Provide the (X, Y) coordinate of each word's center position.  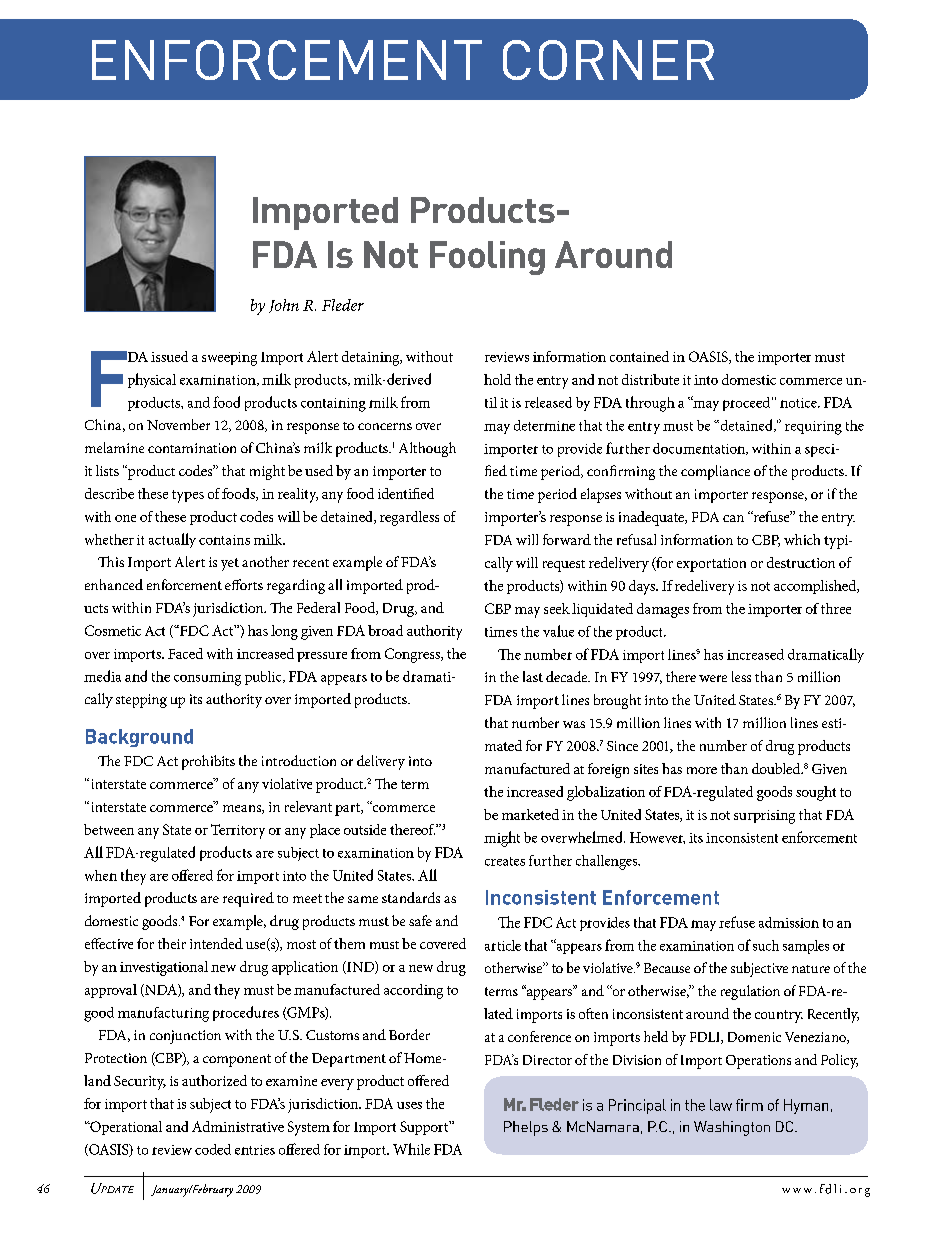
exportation (711, 565)
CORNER (608, 60)
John (284, 306)
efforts (244, 584)
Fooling (487, 258)
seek (557, 608)
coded (213, 1149)
